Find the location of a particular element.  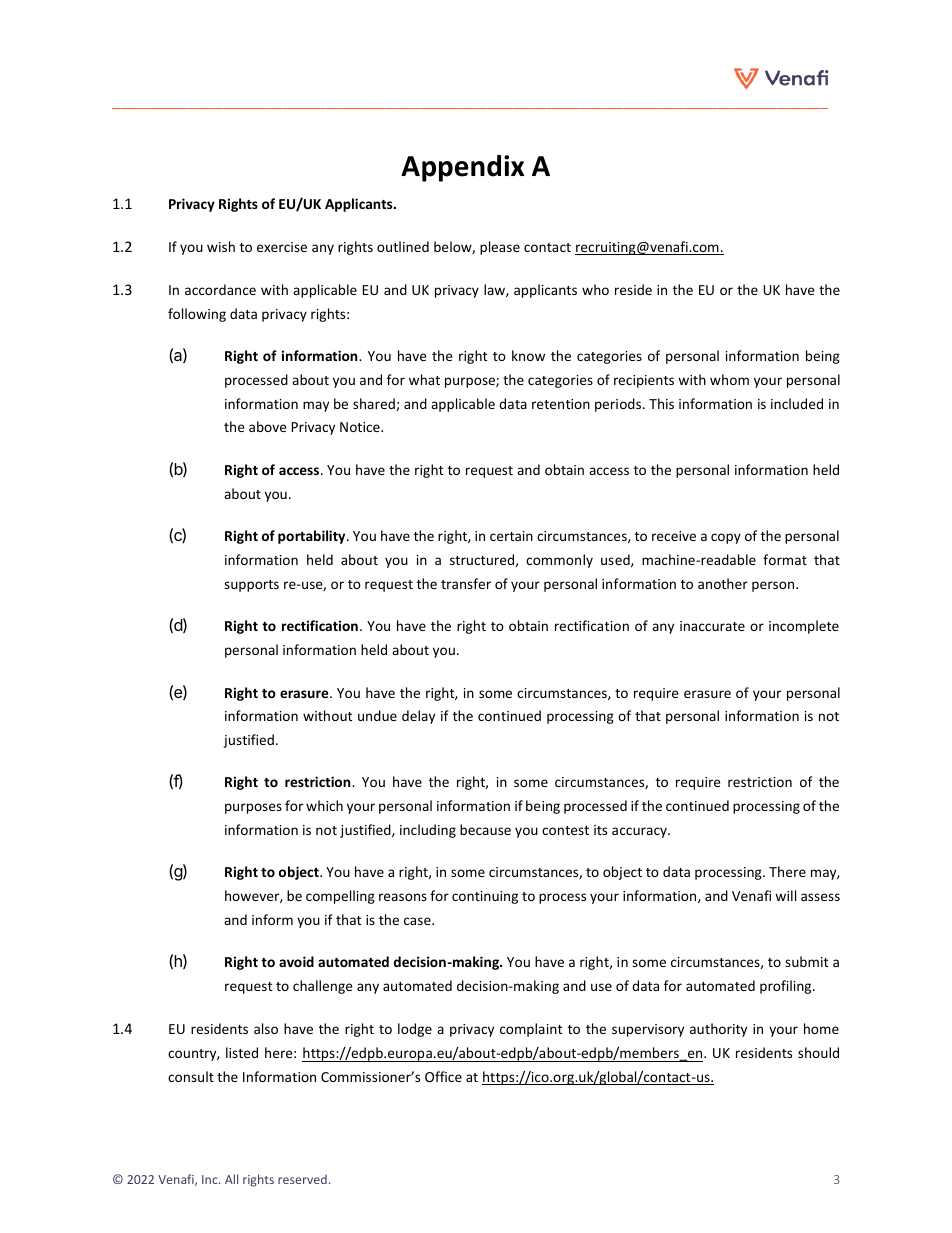

supports is located at coordinates (251, 586).
